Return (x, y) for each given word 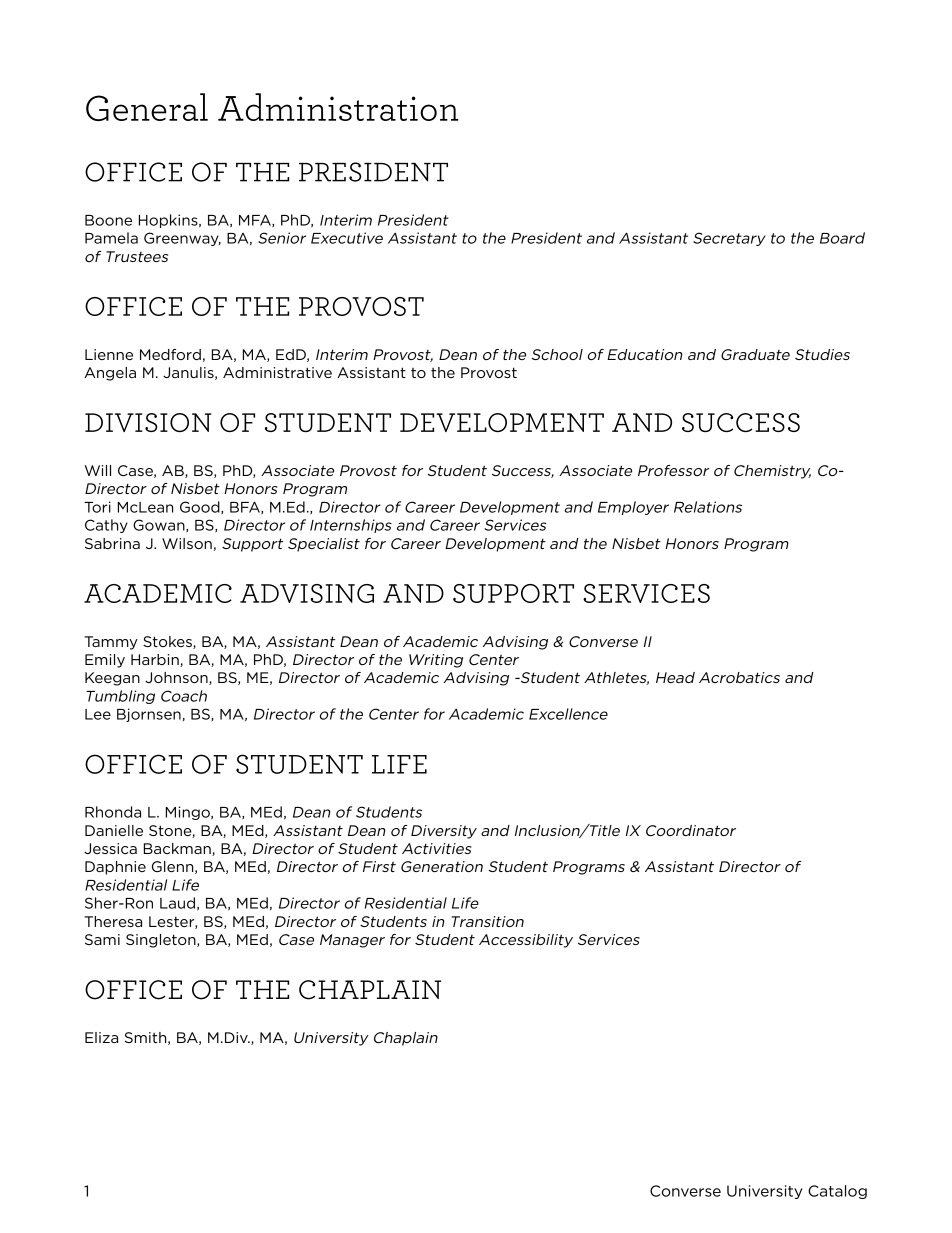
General (147, 107)
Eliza (101, 1037)
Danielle (114, 830)
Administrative (277, 372)
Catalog (837, 1192)
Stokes (168, 642)
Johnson (177, 678)
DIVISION (148, 422)
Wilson (187, 543)
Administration (338, 107)
